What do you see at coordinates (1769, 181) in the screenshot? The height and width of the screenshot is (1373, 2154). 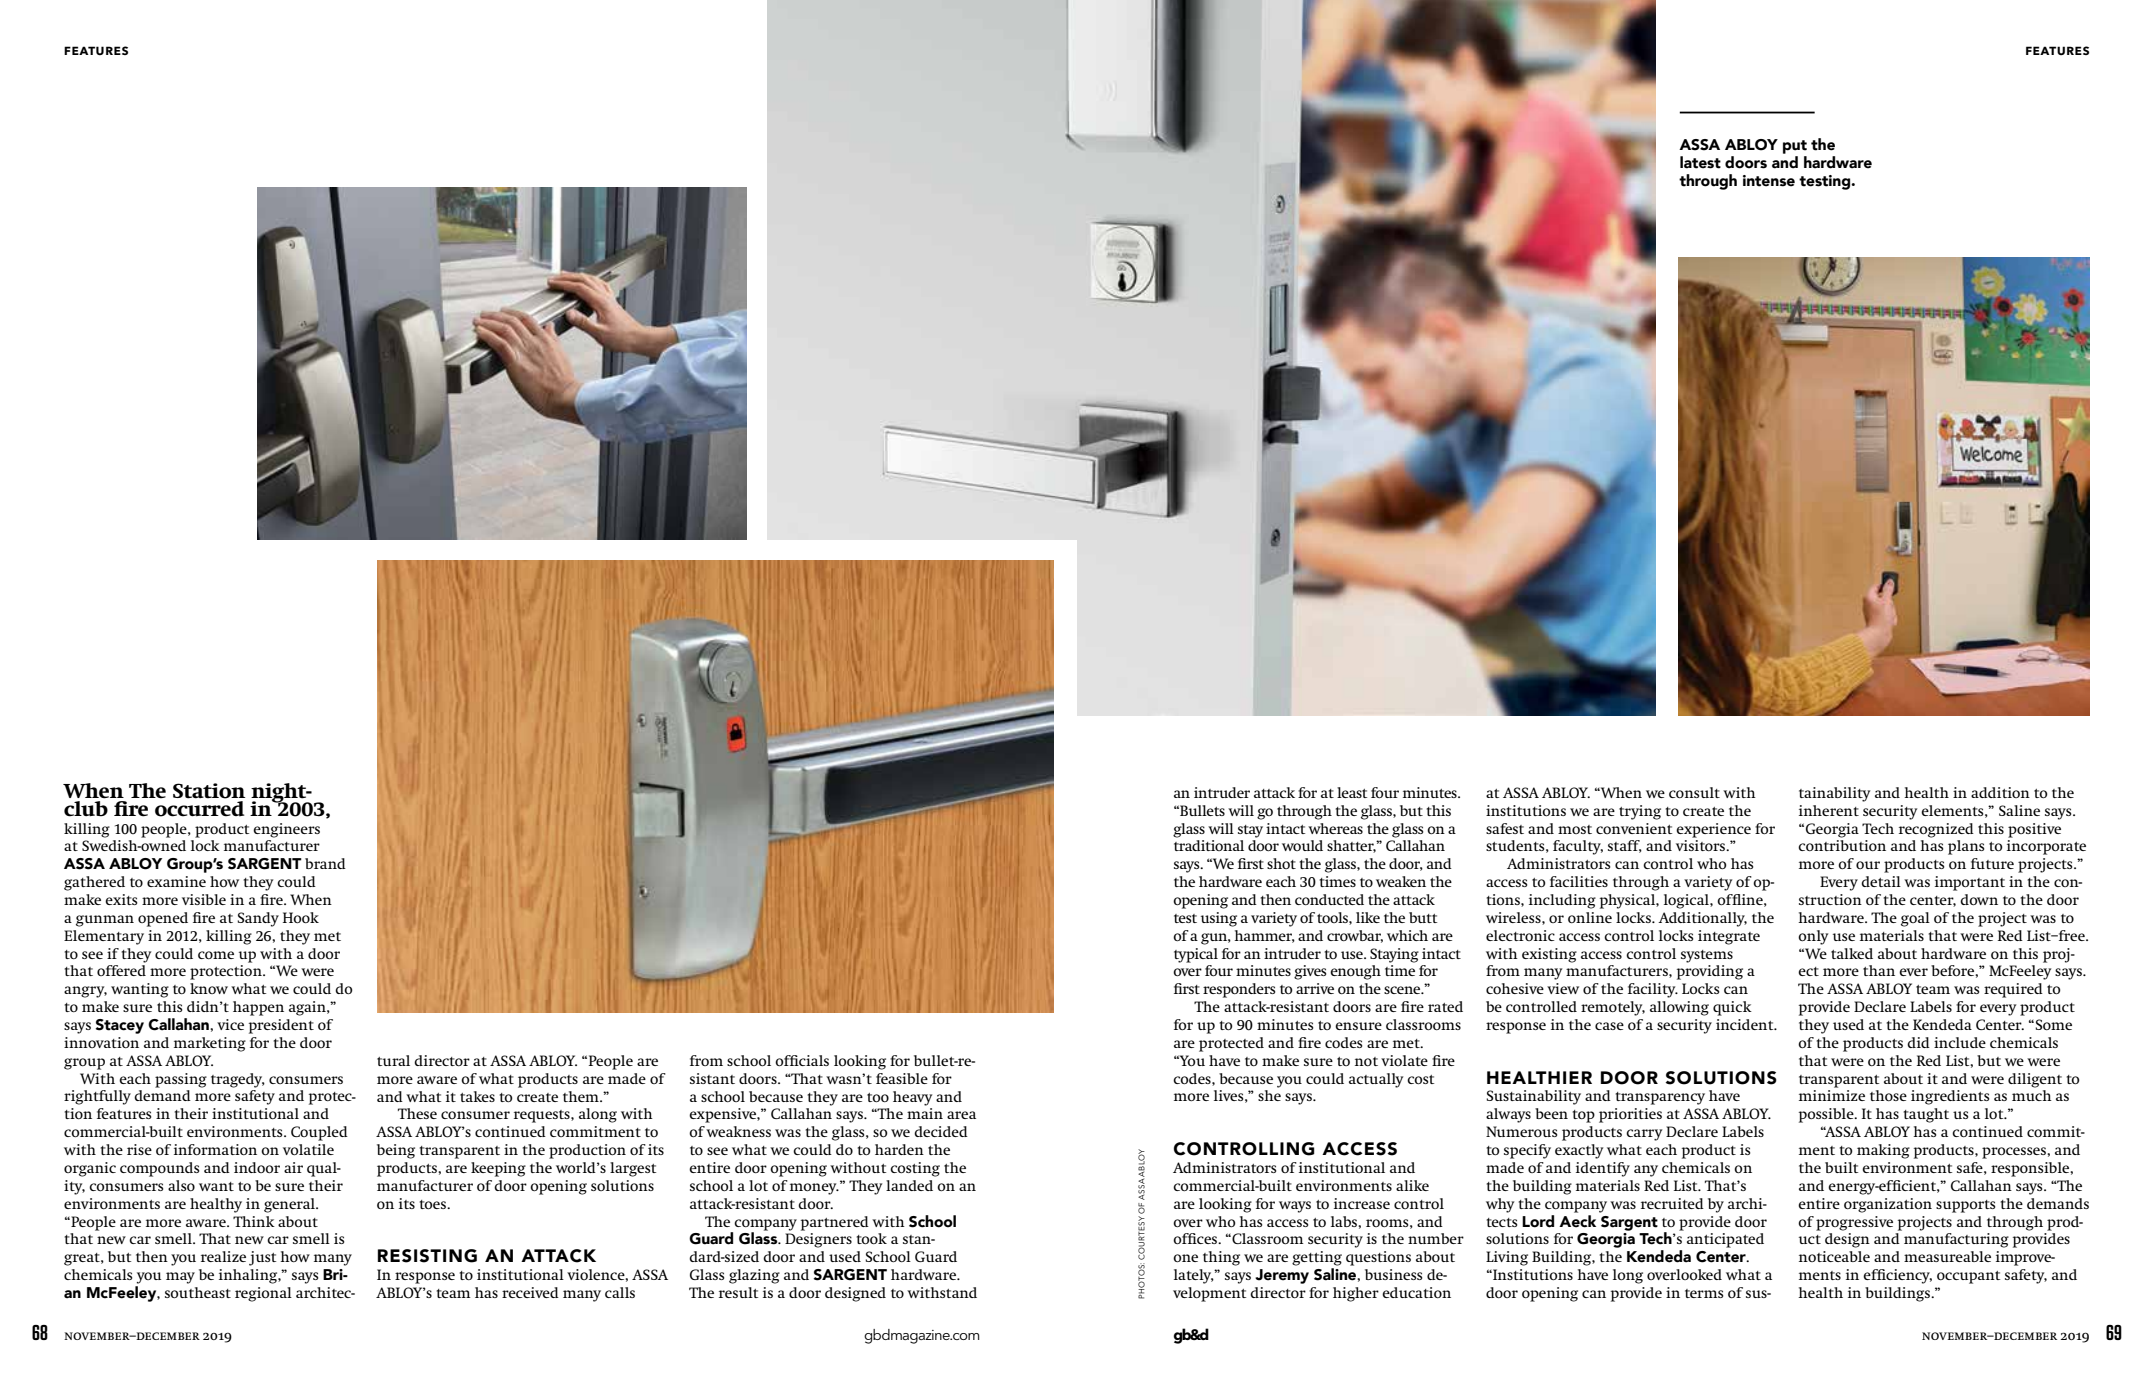 I see `intense` at bounding box center [1769, 181].
